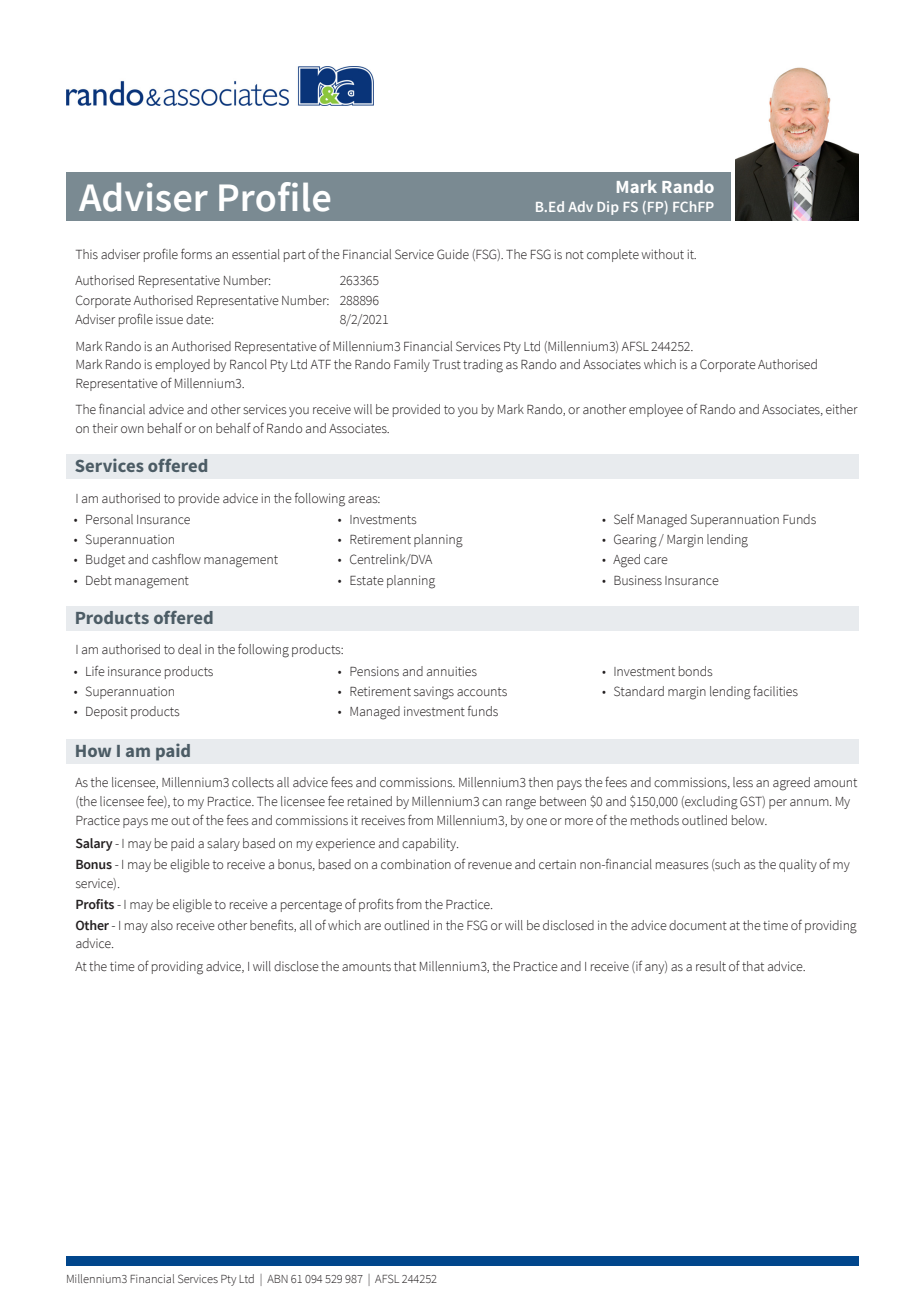  Describe the element at coordinates (749, 820) in the image. I see `below` at that location.
